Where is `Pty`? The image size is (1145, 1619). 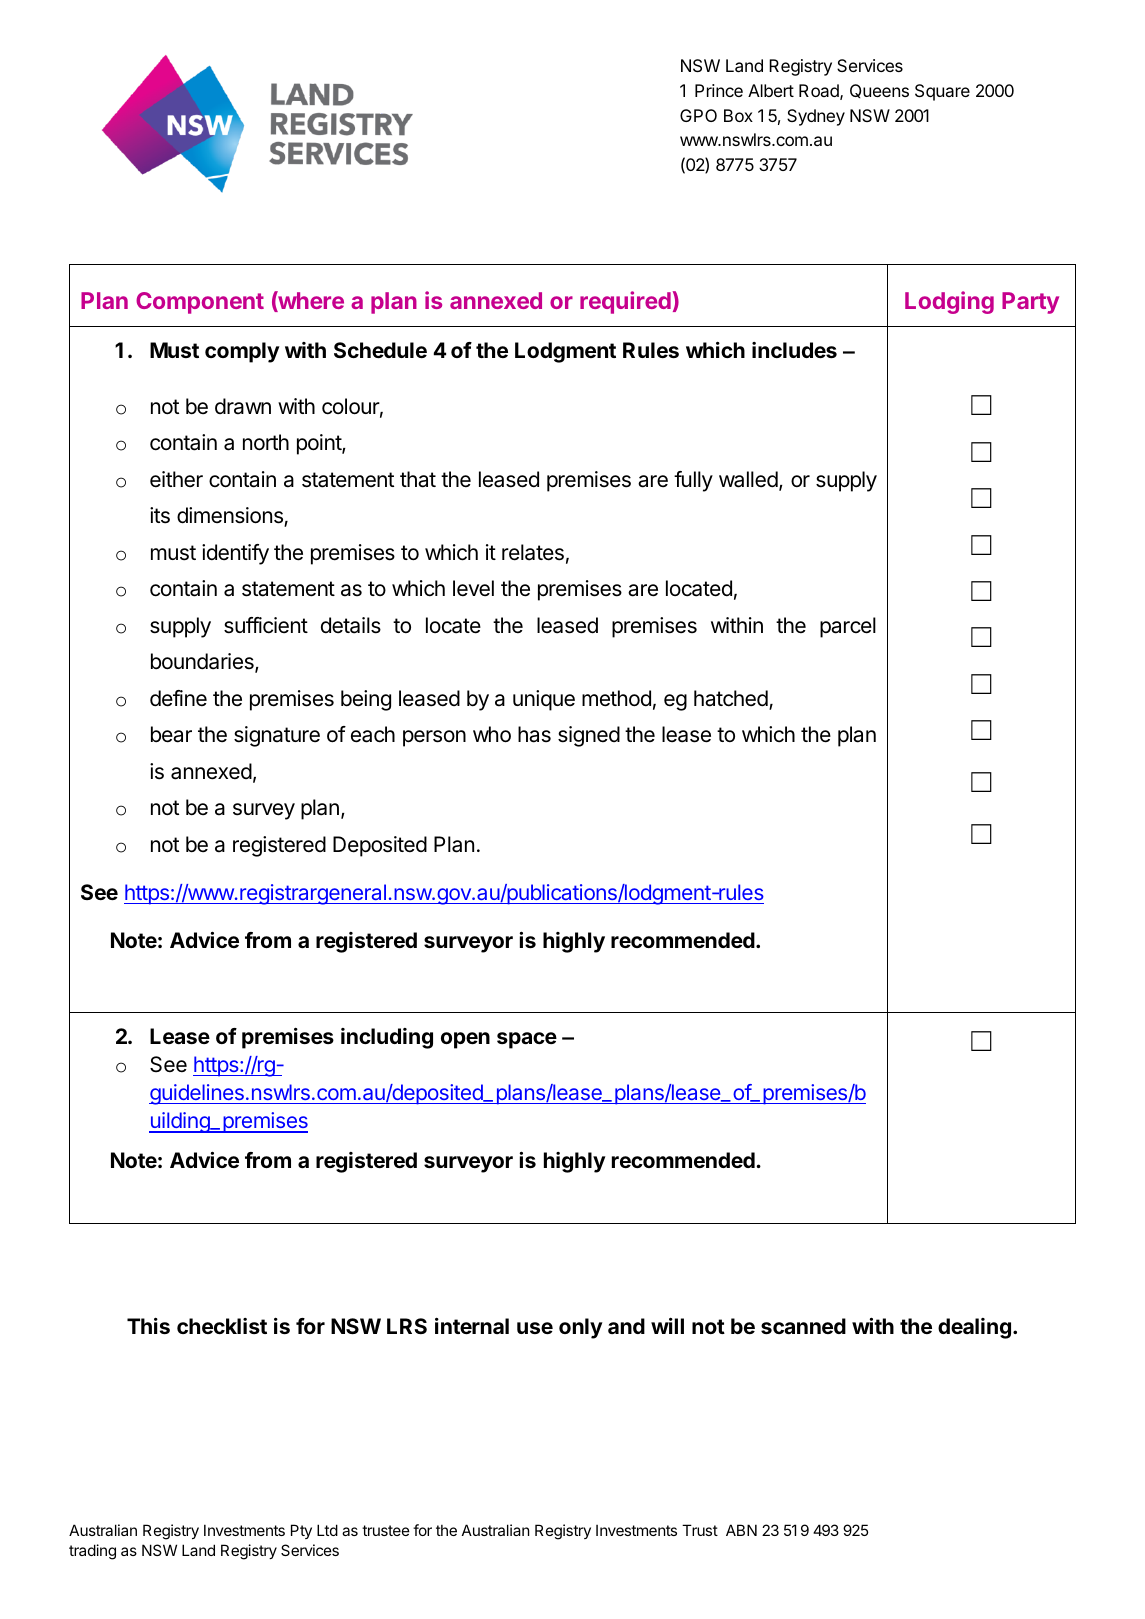
Pty is located at coordinates (301, 1531).
